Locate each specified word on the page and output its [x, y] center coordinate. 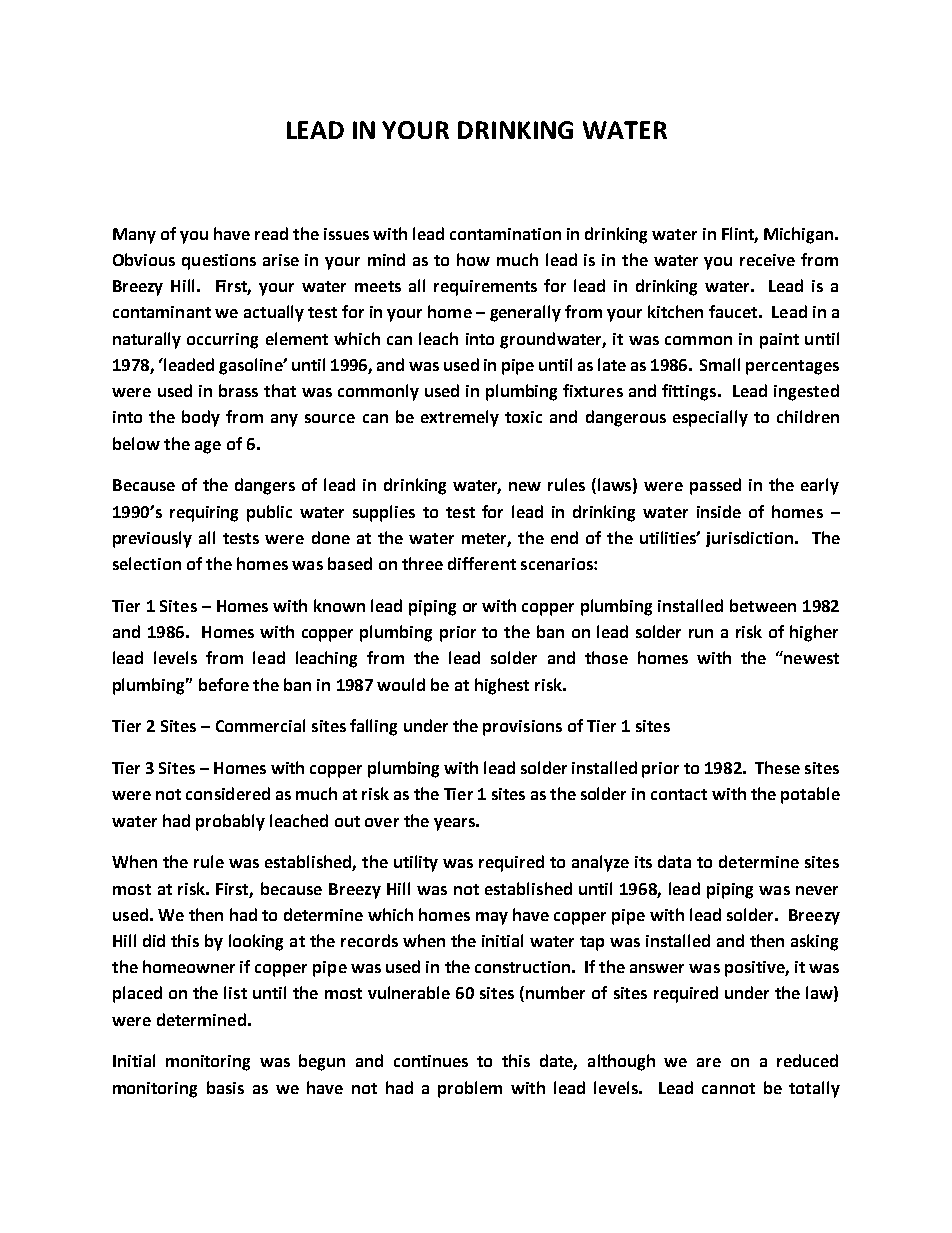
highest [502, 686]
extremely [460, 418]
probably [230, 822]
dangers [265, 486]
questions [219, 262]
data [674, 861]
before [224, 684]
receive [767, 260]
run [701, 633]
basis [225, 1087]
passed [715, 486]
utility [416, 863]
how [473, 259]
